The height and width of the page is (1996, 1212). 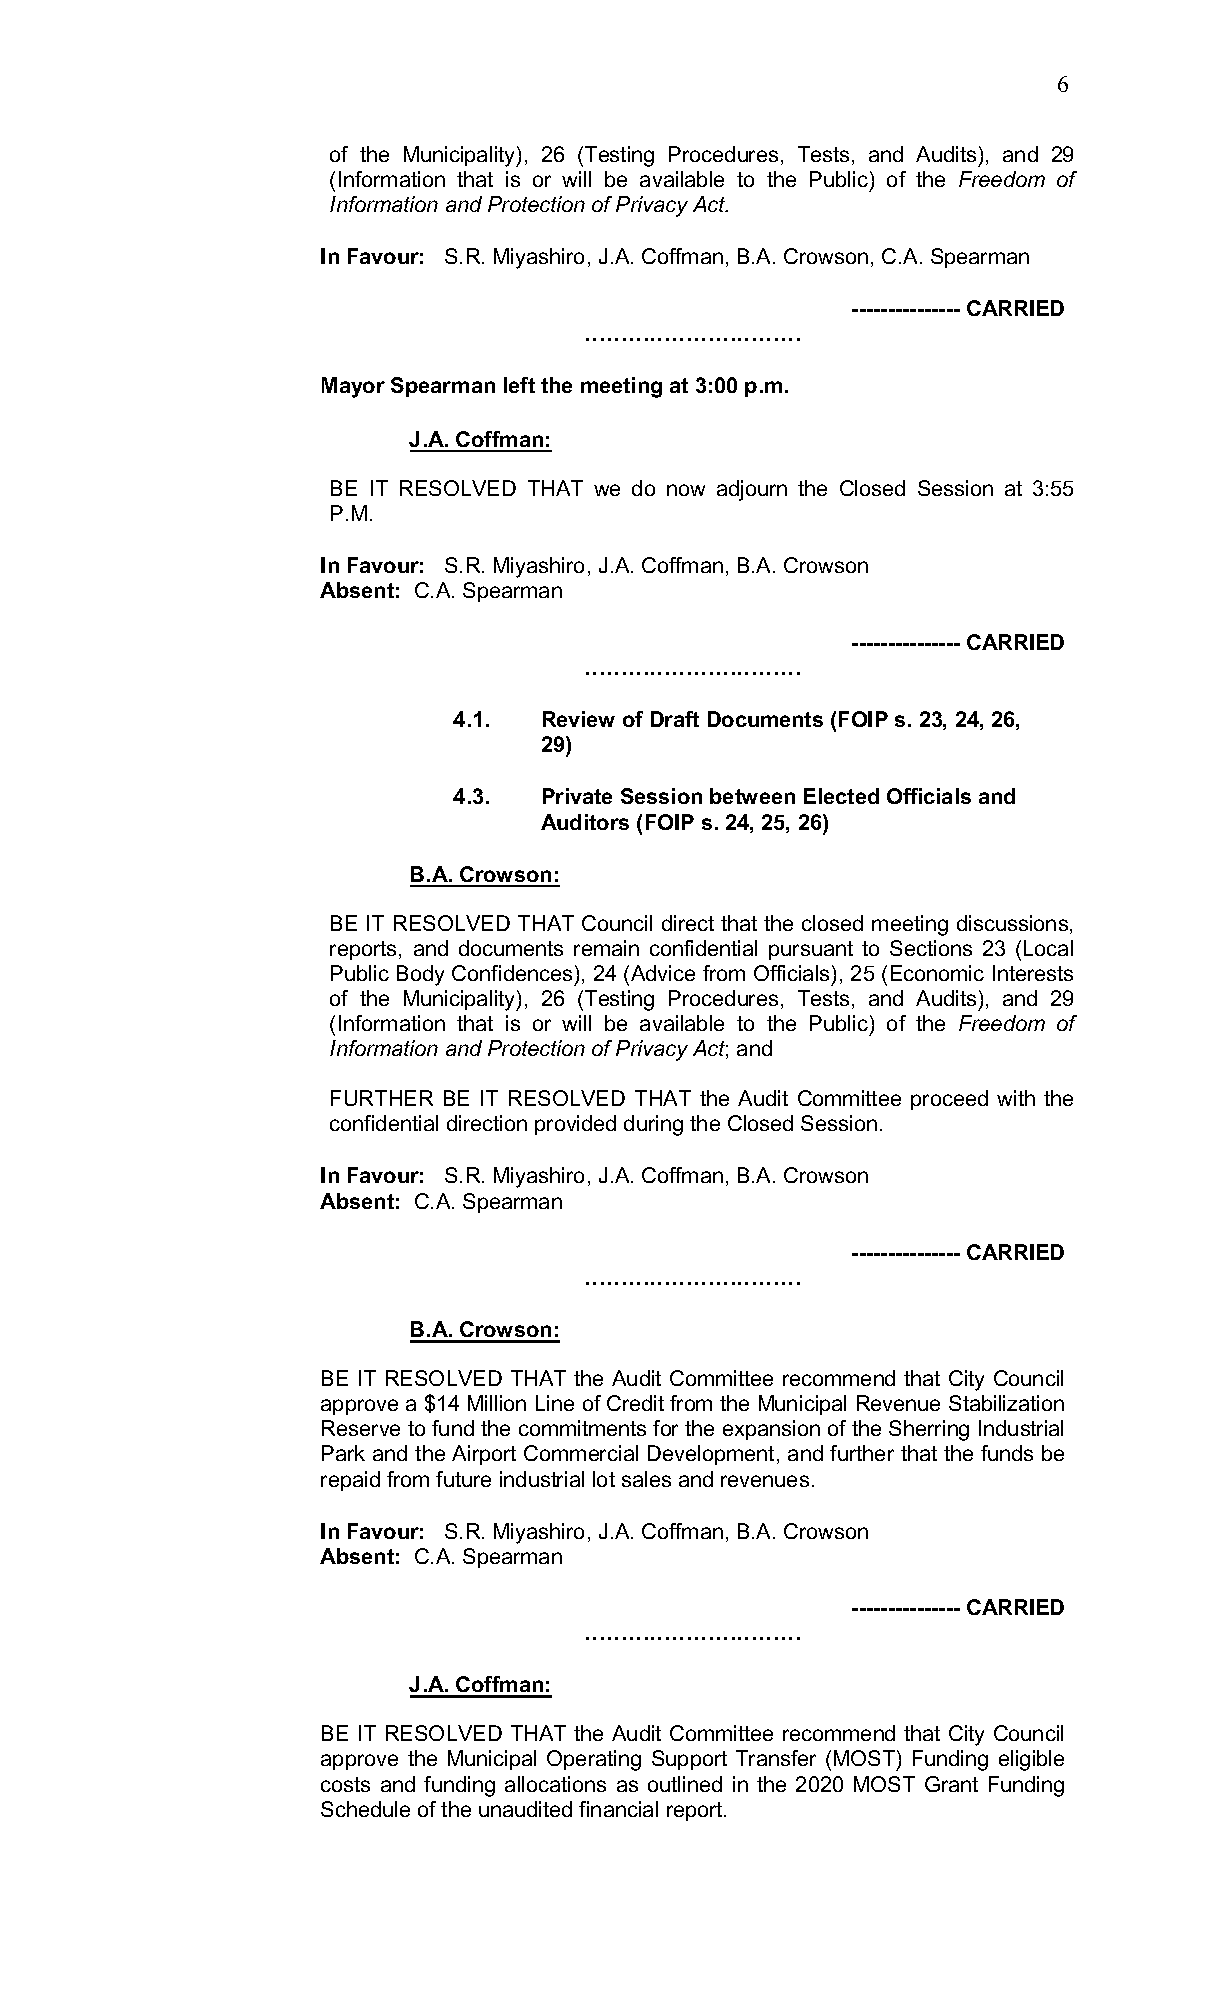 What do you see at coordinates (752, 796) in the page?
I see `between` at bounding box center [752, 796].
